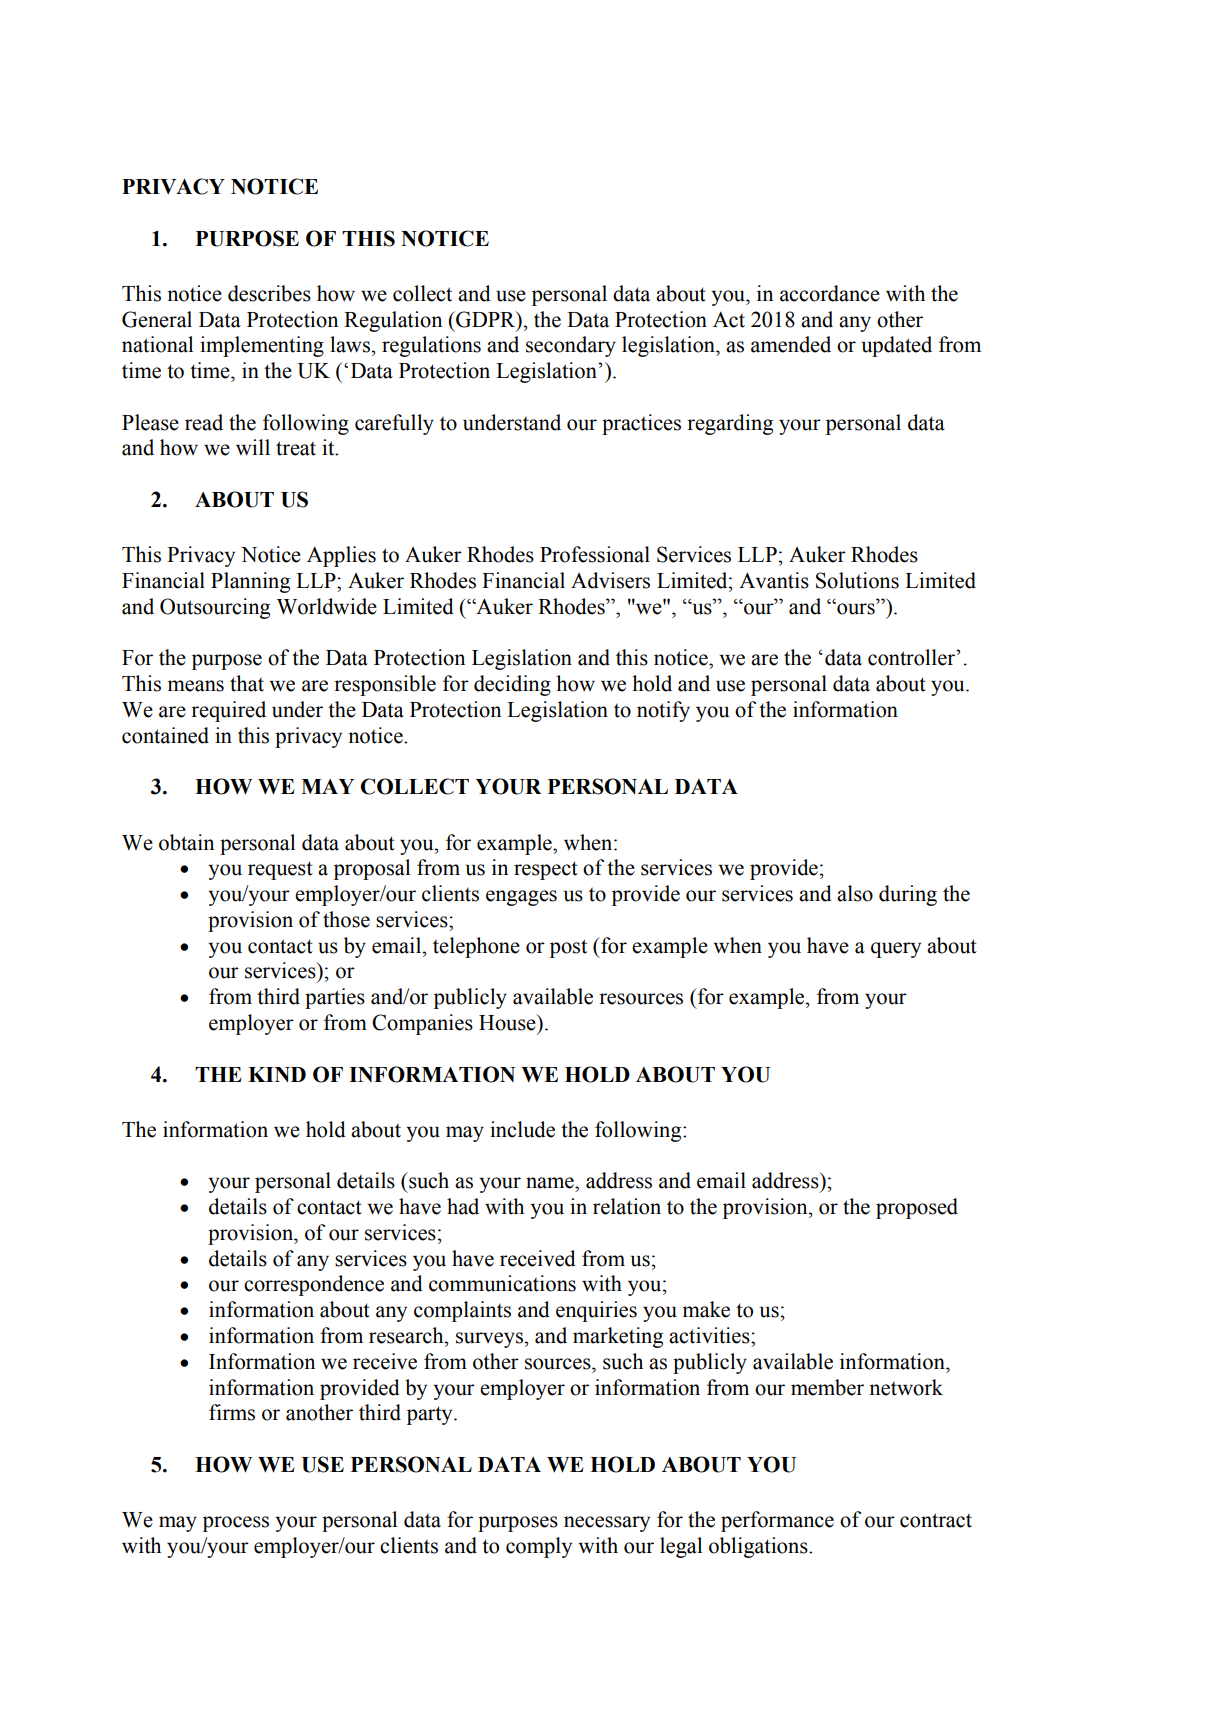 The height and width of the screenshot is (1715, 1213). What do you see at coordinates (250, 582) in the screenshot?
I see `Planning` at bounding box center [250, 582].
